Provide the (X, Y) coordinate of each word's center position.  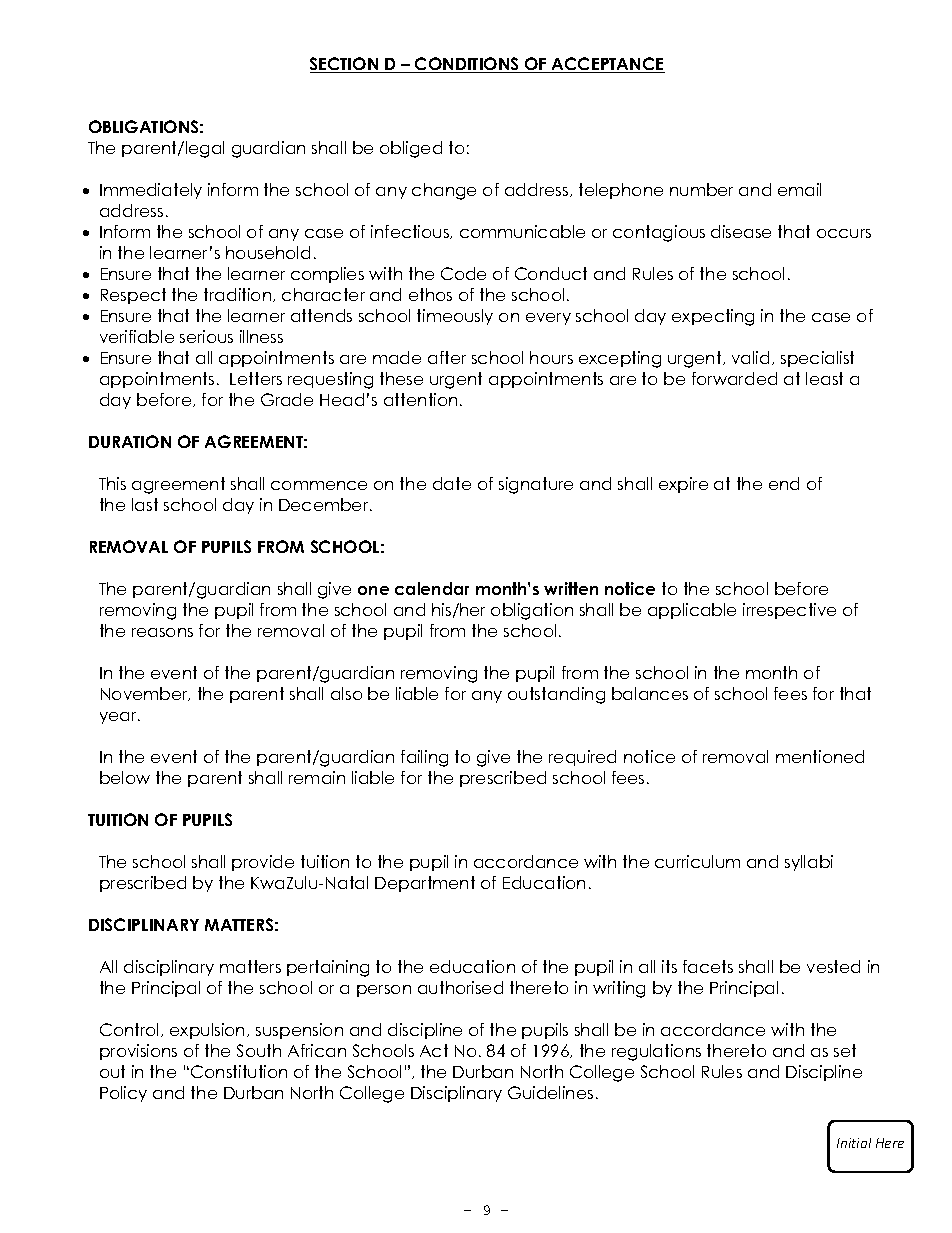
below (125, 777)
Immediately (151, 191)
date (452, 483)
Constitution (239, 1071)
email (799, 189)
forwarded (734, 378)
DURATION (130, 441)
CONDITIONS (467, 65)
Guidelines (550, 1092)
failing (424, 758)
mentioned (820, 756)
